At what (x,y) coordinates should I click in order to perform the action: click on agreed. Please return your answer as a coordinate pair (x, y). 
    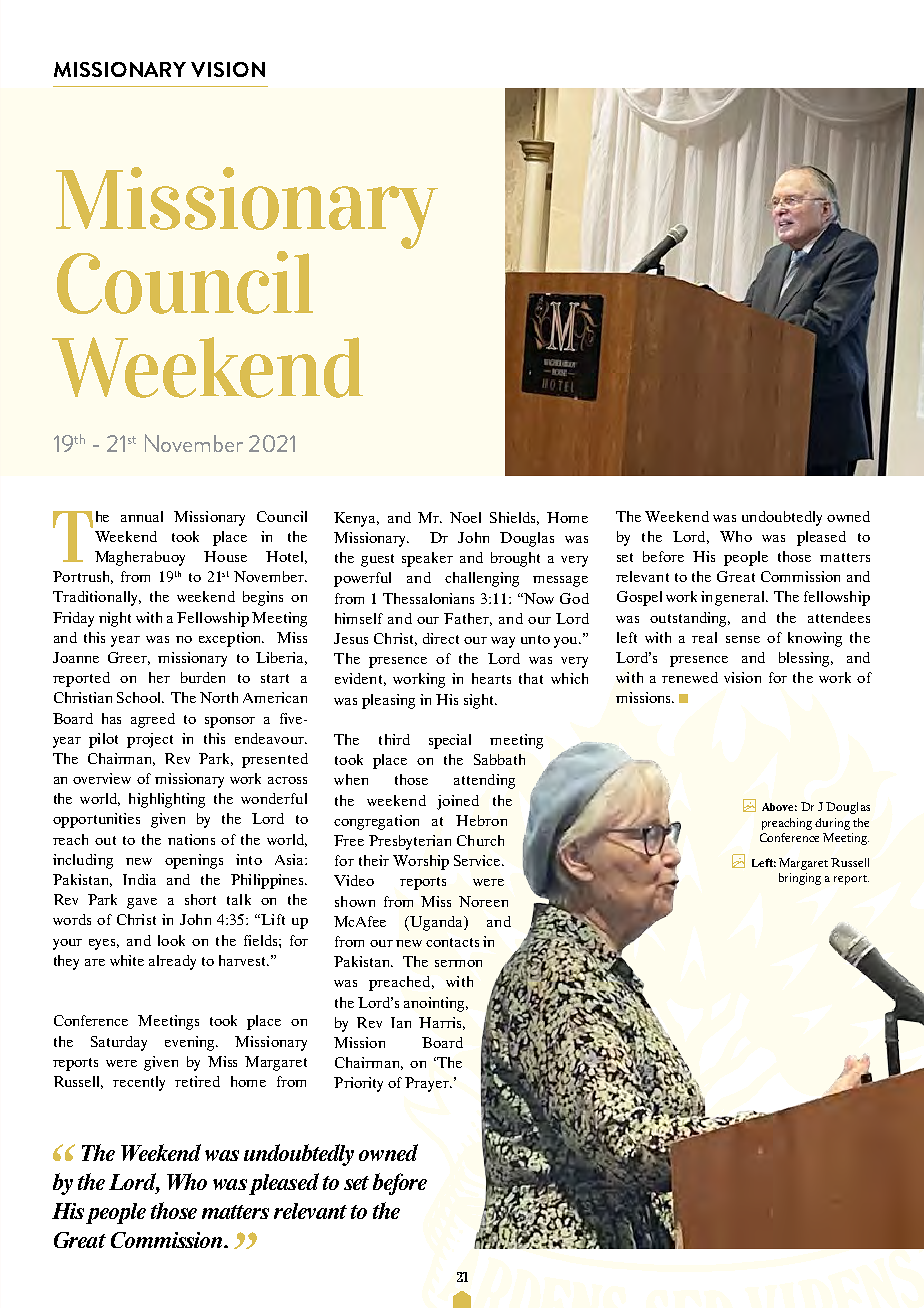
    Looking at the image, I should click on (153, 720).
